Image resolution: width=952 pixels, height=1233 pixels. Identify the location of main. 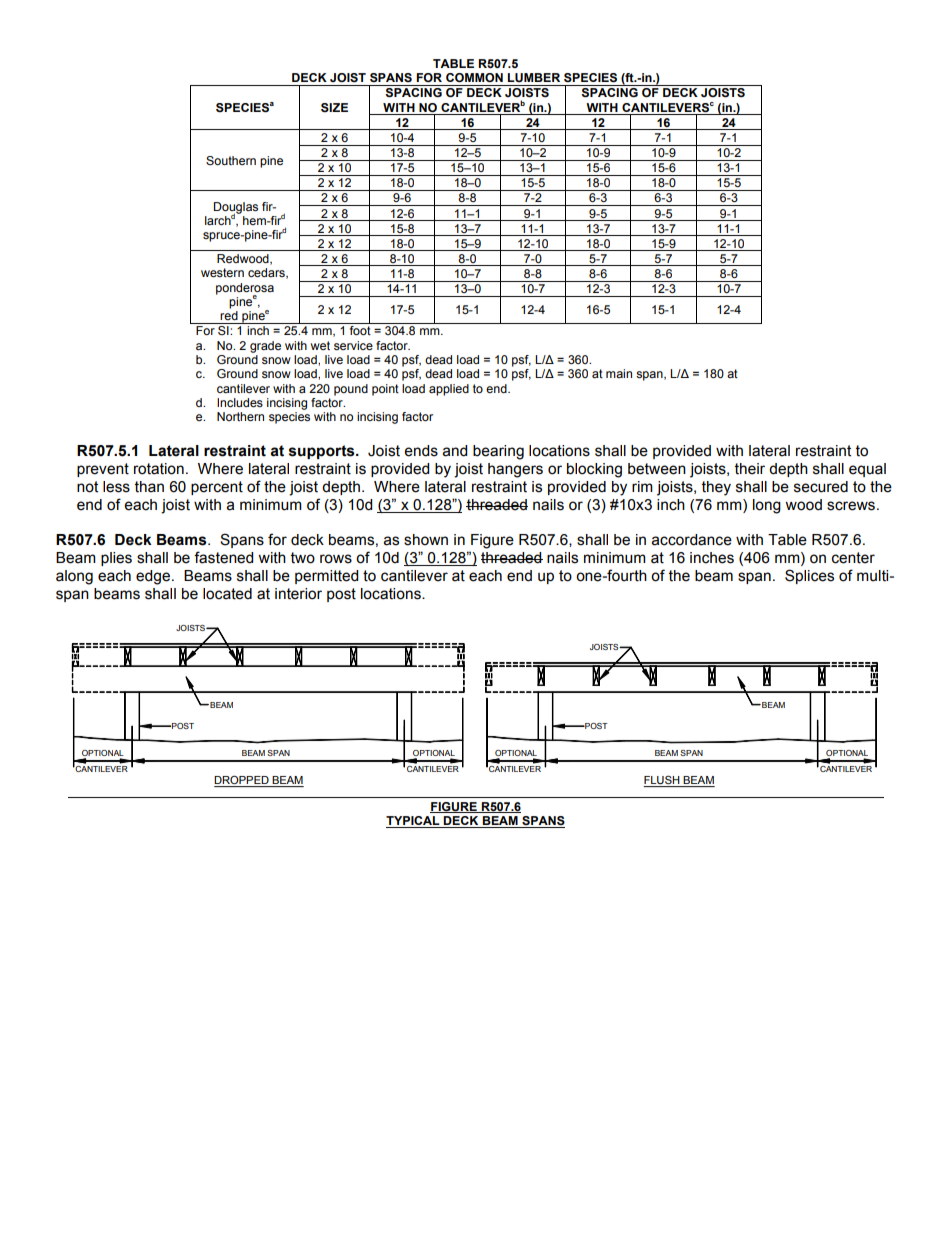
(619, 373).
